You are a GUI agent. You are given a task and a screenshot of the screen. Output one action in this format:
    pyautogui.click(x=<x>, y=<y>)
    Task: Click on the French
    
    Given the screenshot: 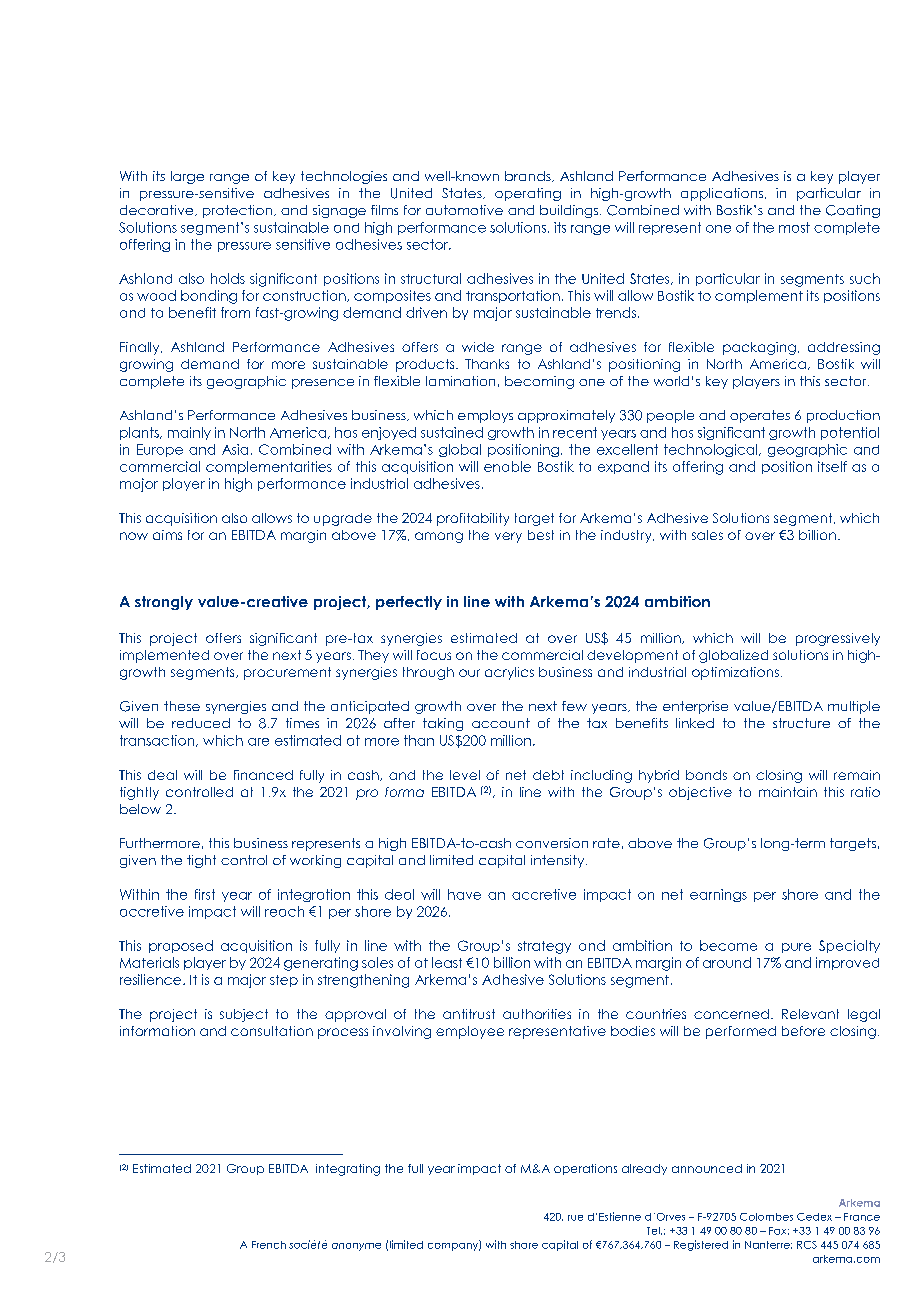 What is the action you would take?
    pyautogui.click(x=269, y=1245)
